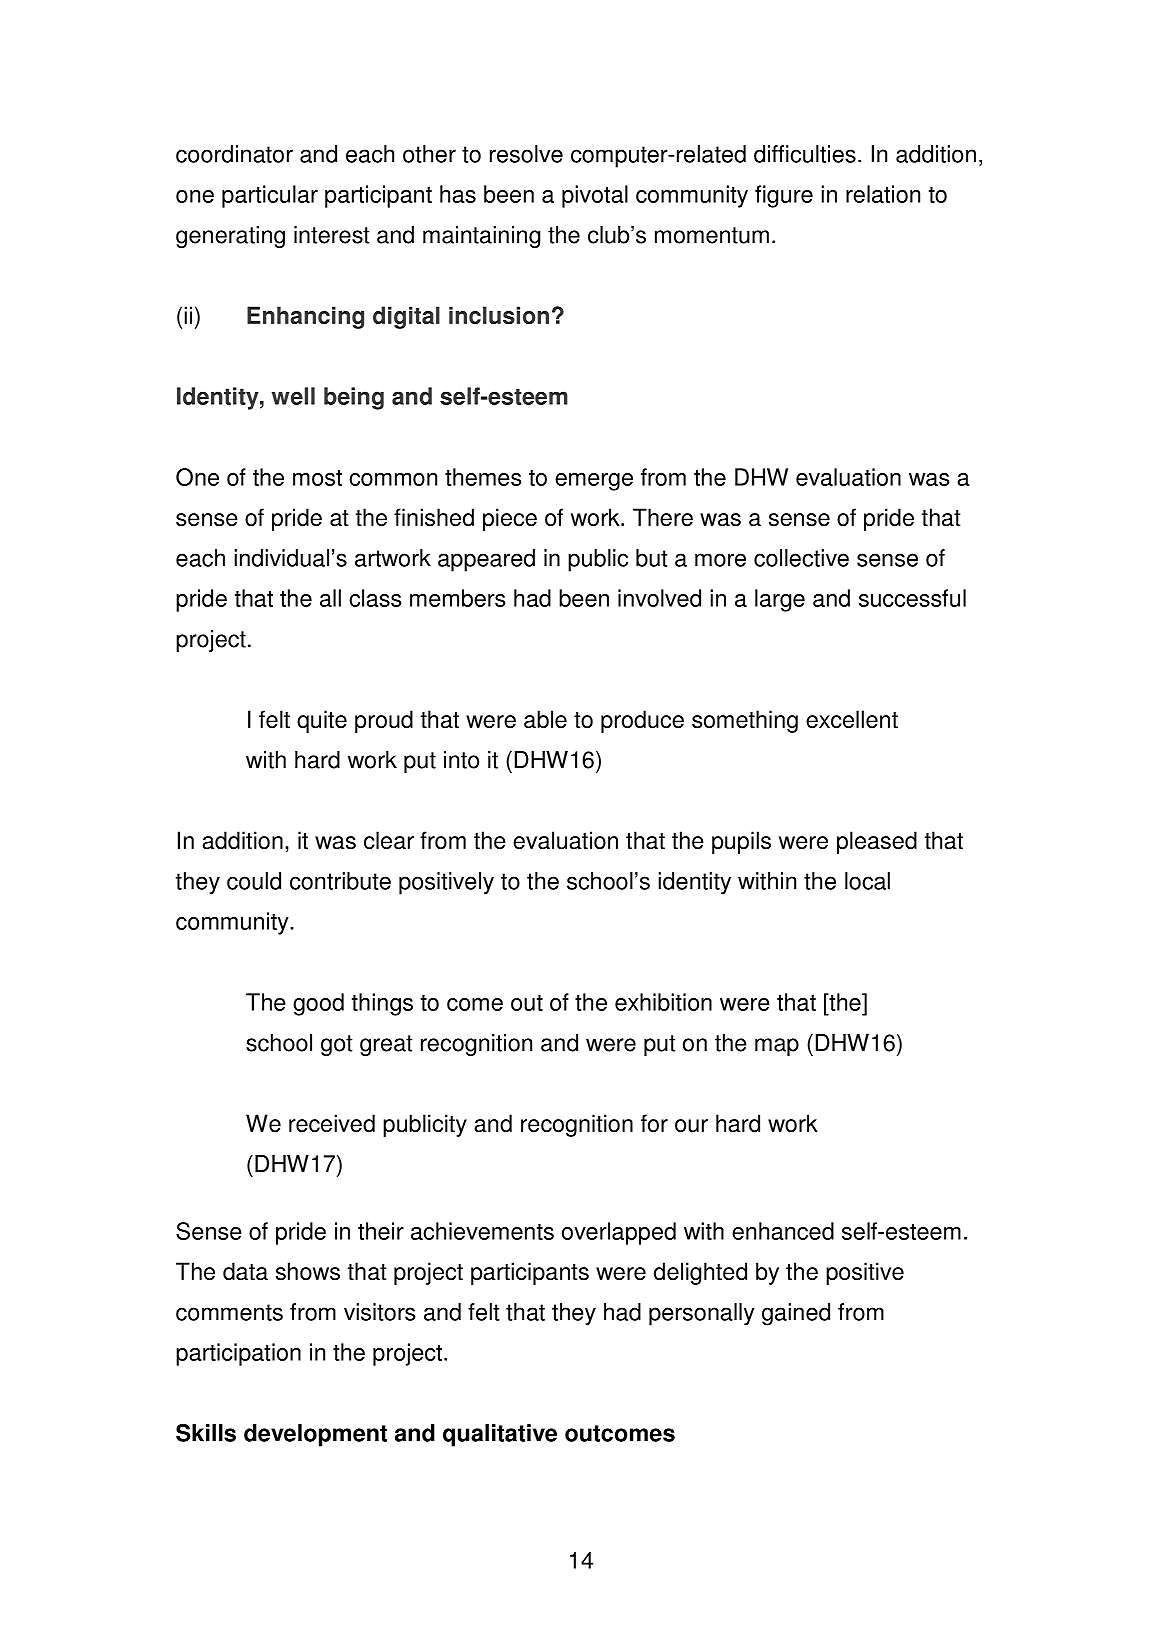  What do you see at coordinates (595, 196) in the image?
I see `pivotal` at bounding box center [595, 196].
